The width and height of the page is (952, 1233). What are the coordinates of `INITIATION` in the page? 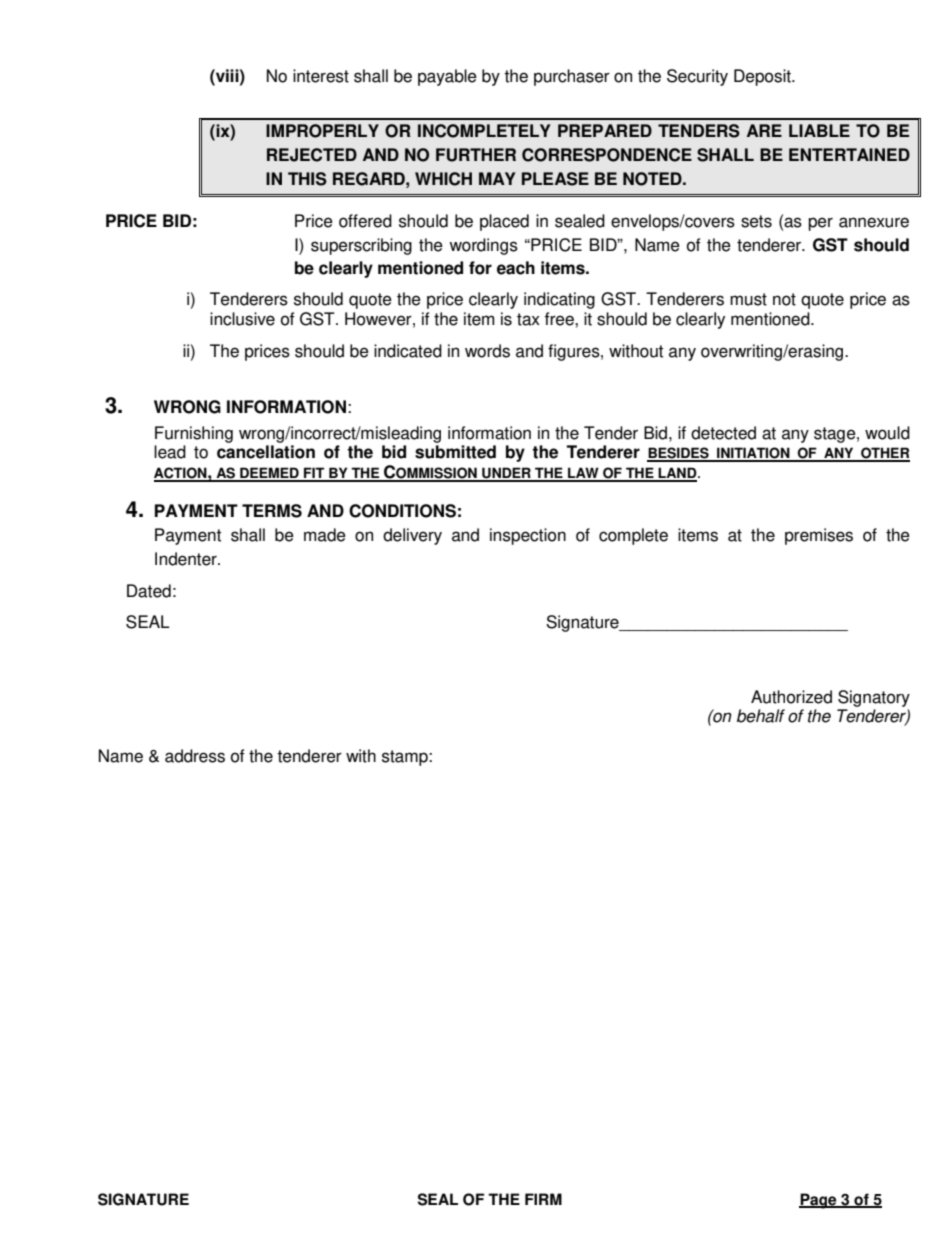 It's located at (753, 454).
